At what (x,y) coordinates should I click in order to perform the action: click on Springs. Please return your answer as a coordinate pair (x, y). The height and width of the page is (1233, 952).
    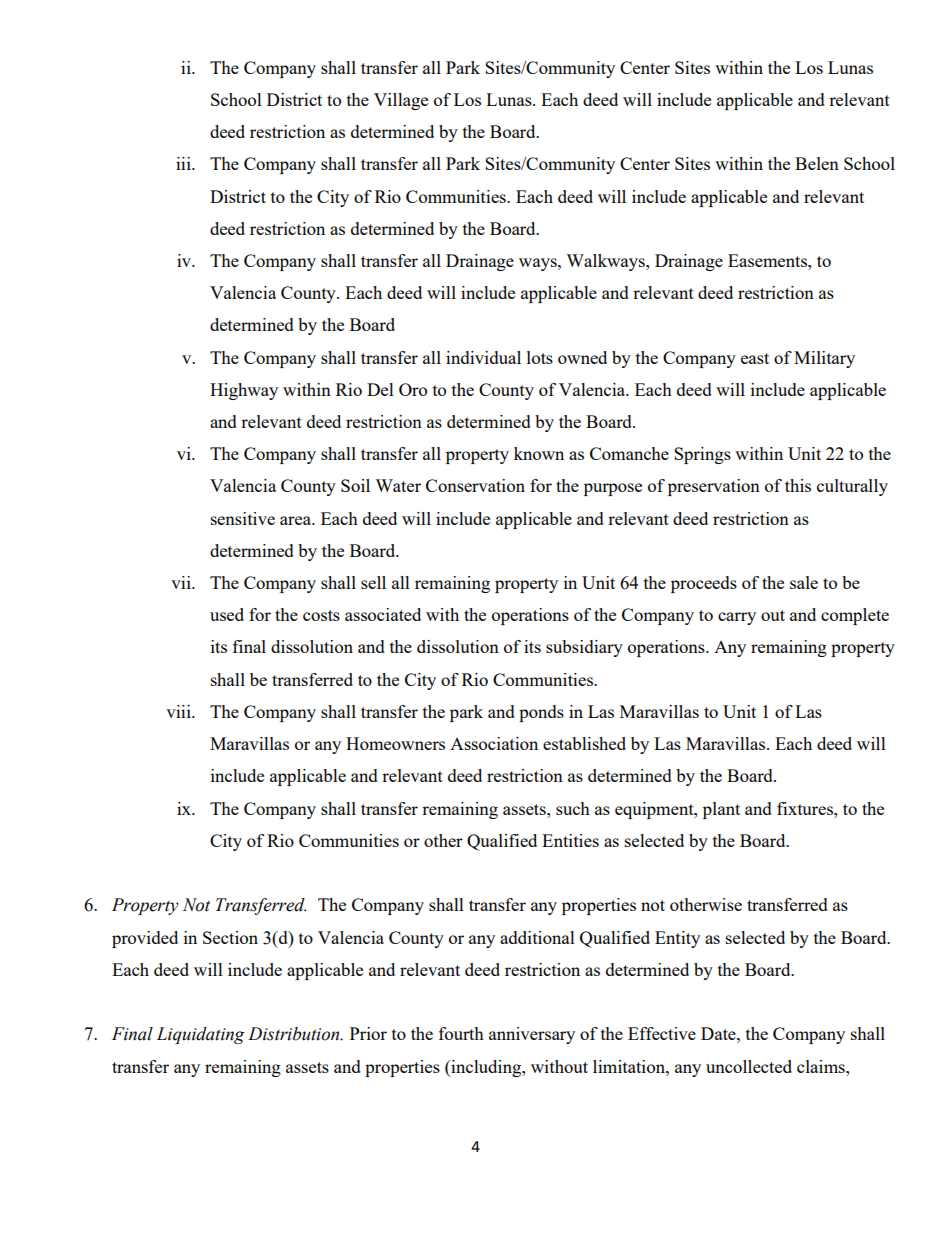
    Looking at the image, I should click on (702, 455).
